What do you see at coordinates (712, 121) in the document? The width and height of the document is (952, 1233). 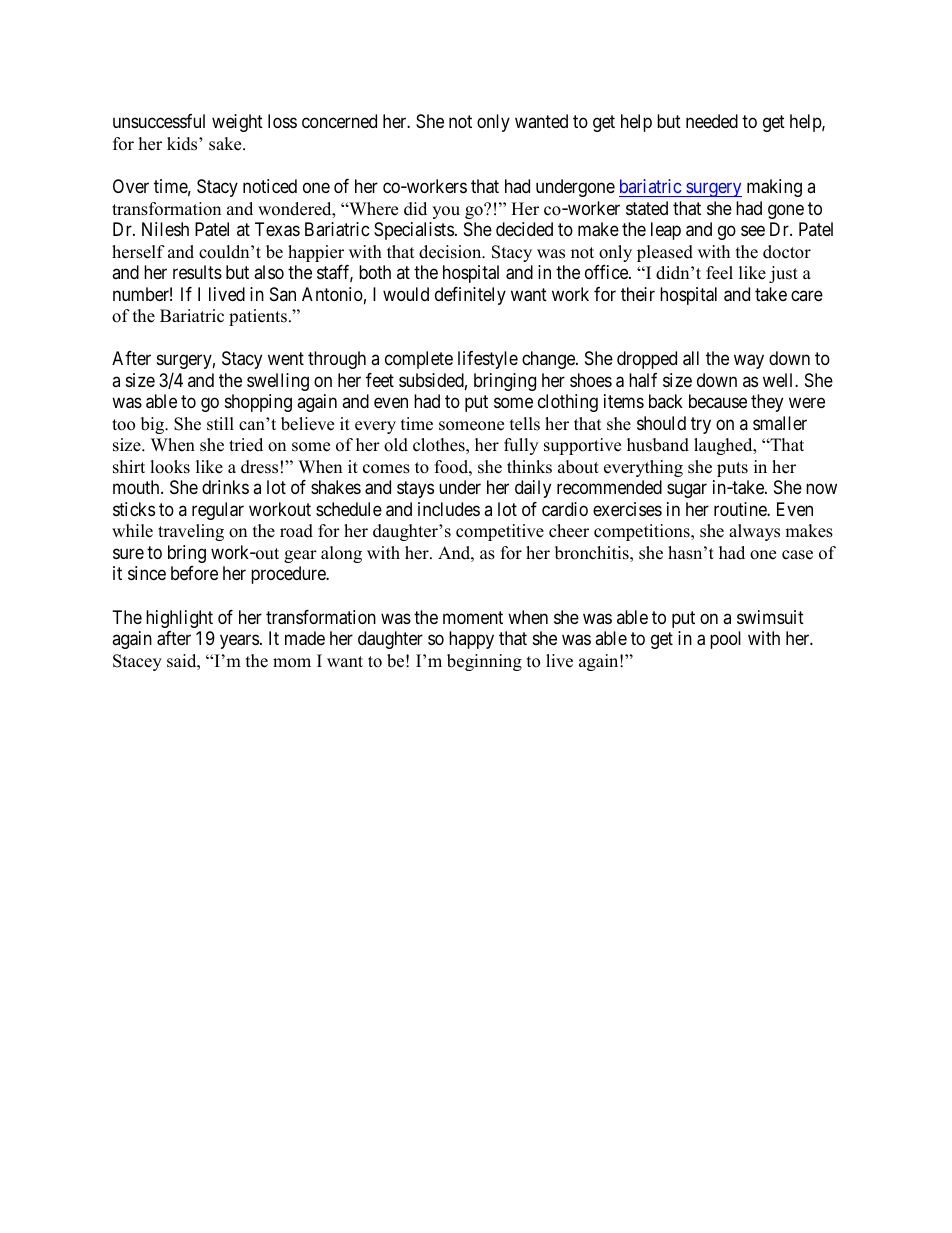 I see `needed` at bounding box center [712, 121].
